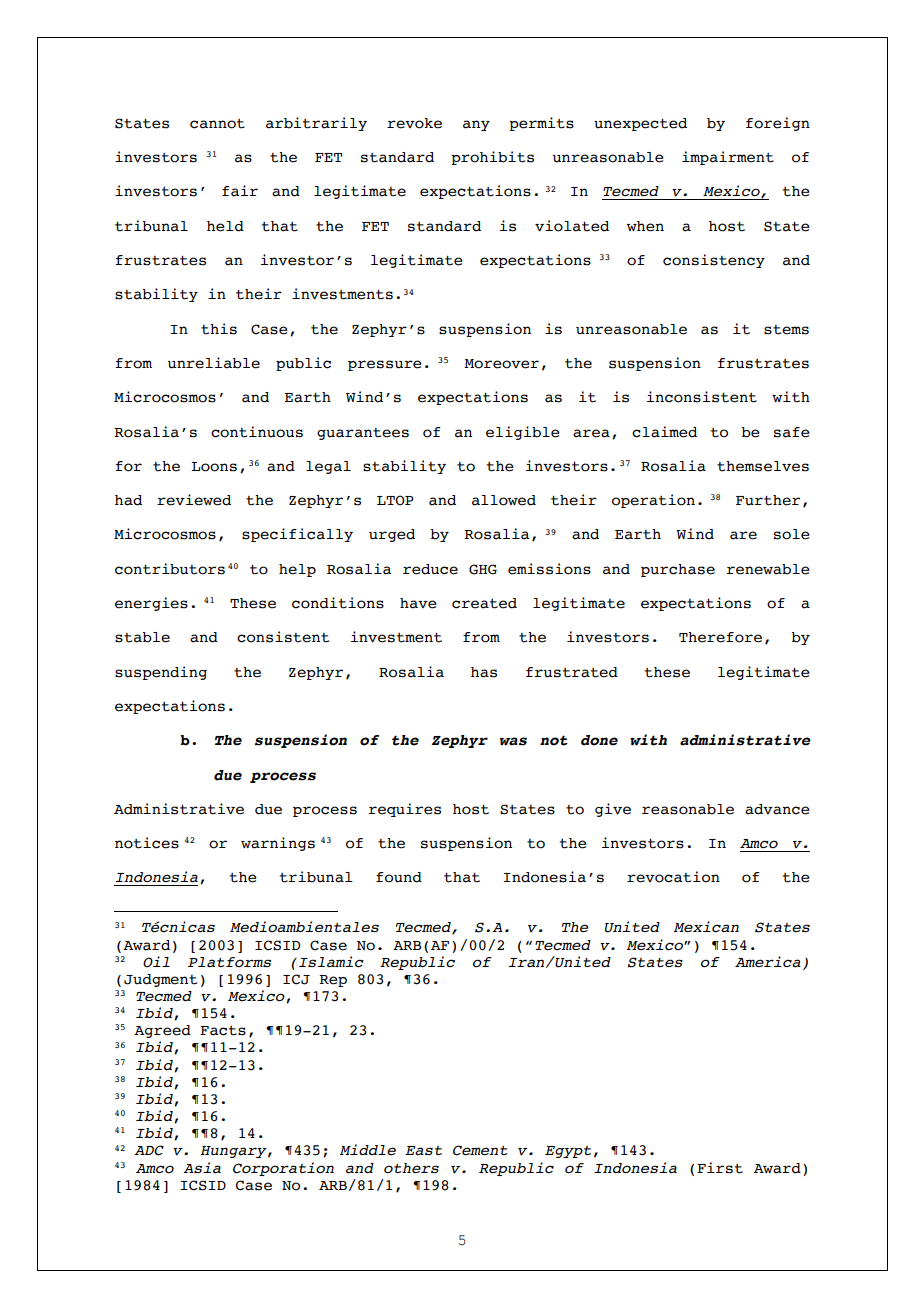  What do you see at coordinates (202, 1167) in the screenshot?
I see `Asia` at bounding box center [202, 1167].
